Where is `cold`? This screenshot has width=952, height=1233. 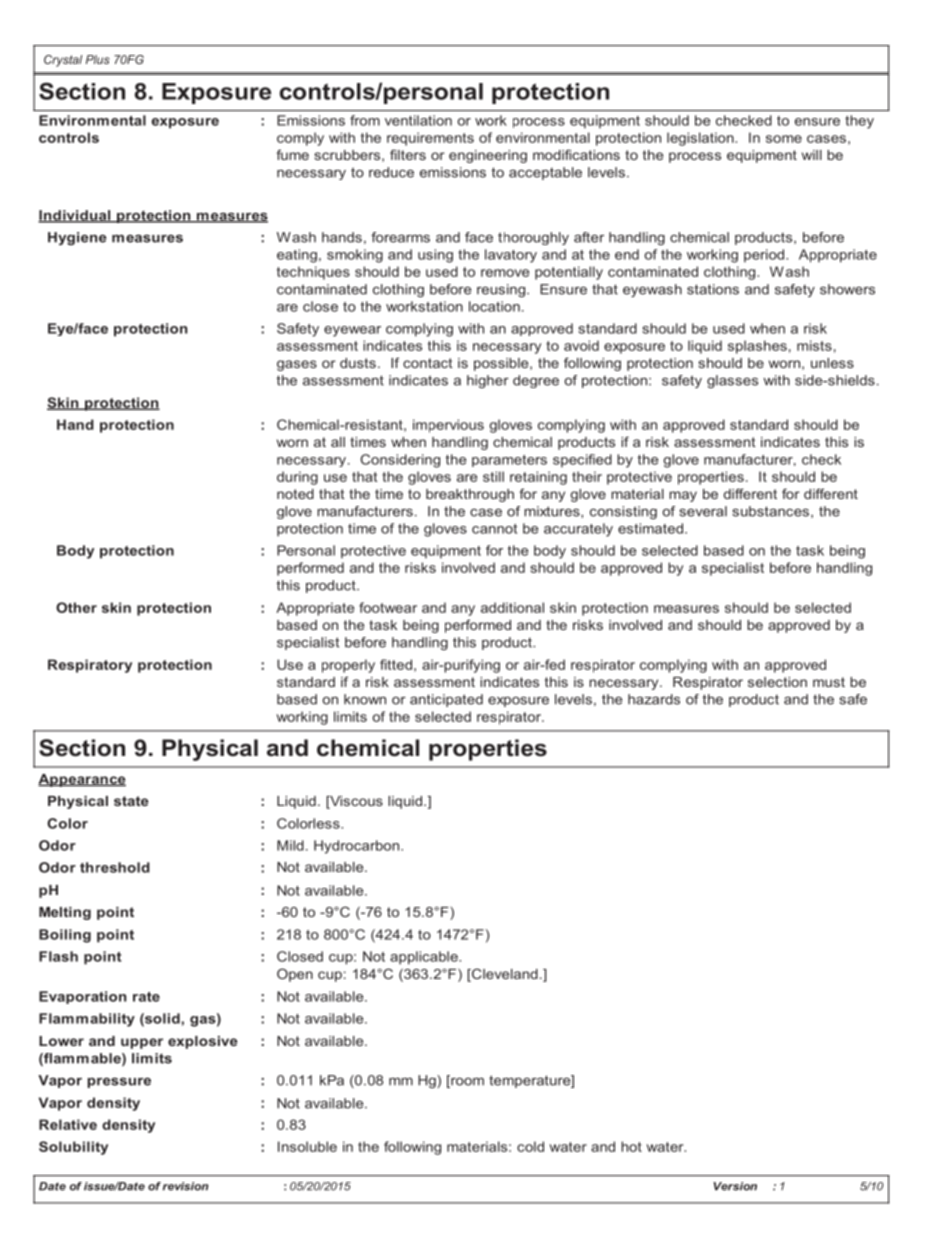
cold is located at coordinates (530, 1146).
